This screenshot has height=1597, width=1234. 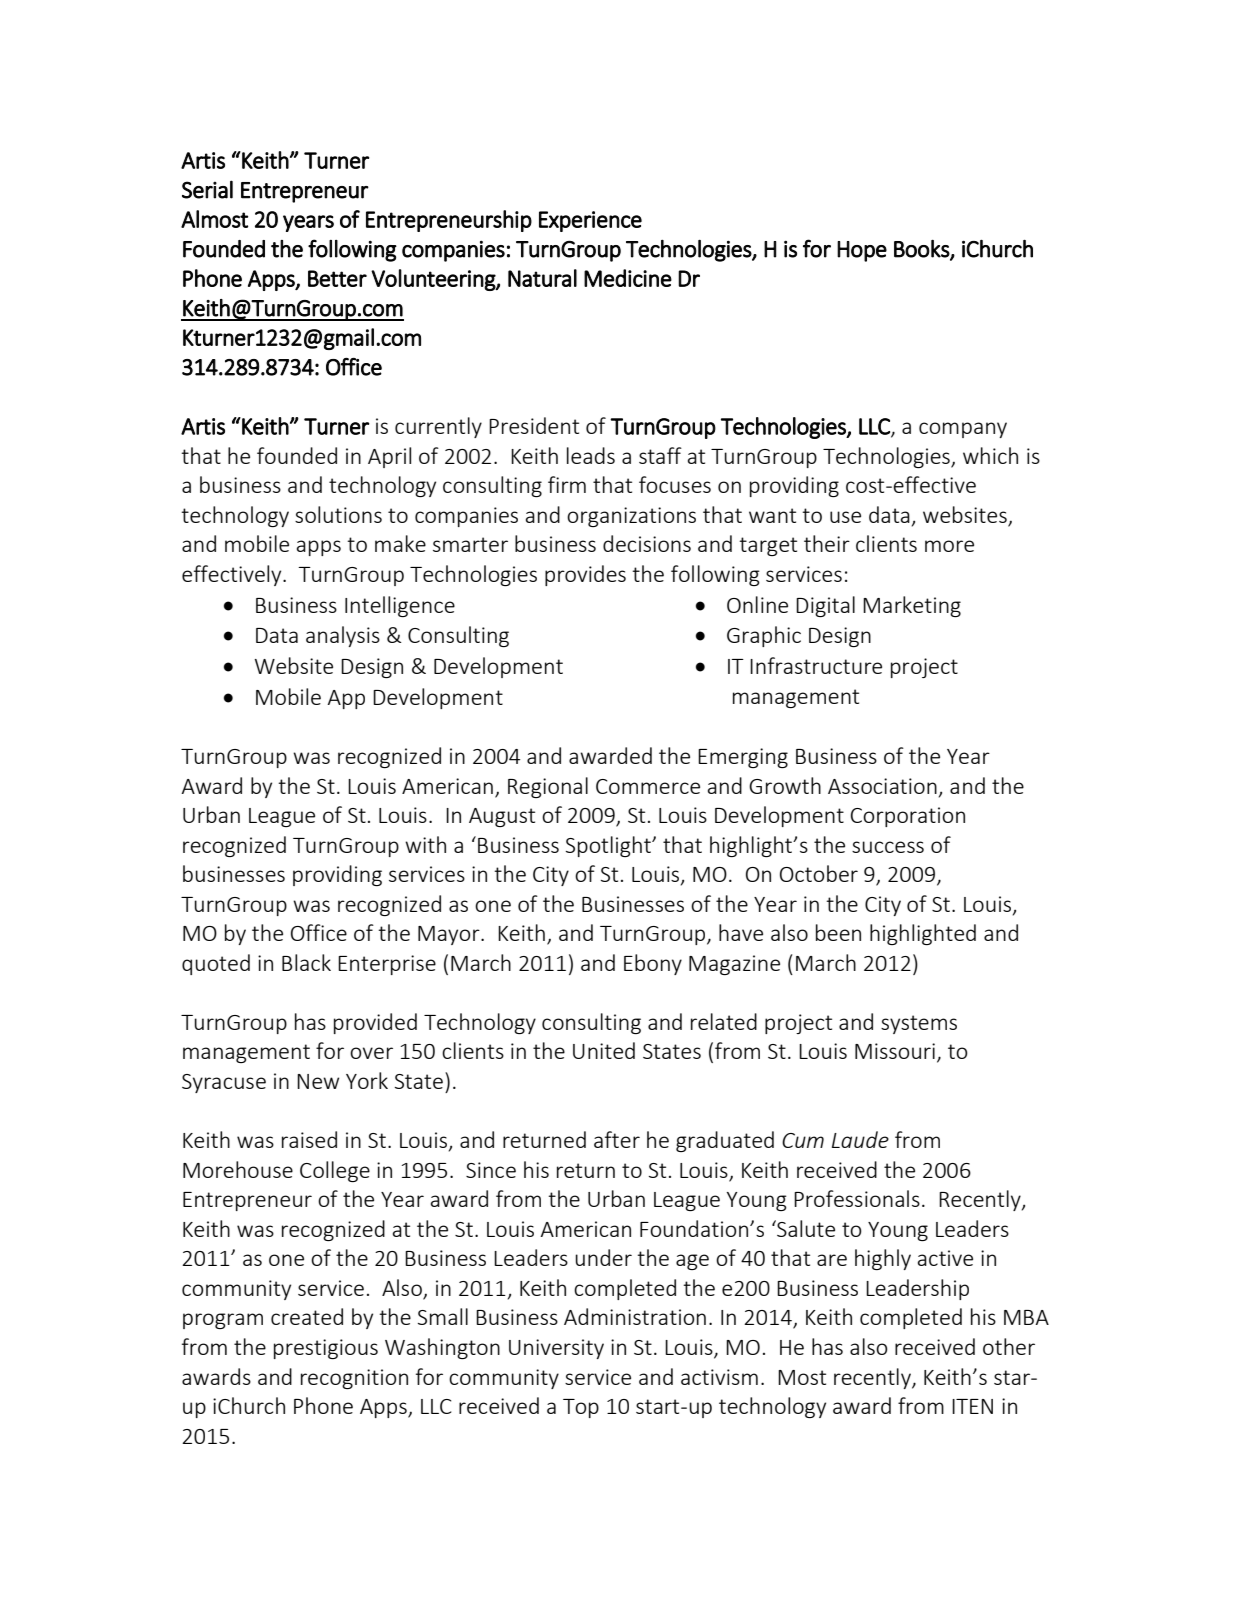 What do you see at coordinates (604, 1050) in the screenshot?
I see `United` at bounding box center [604, 1050].
